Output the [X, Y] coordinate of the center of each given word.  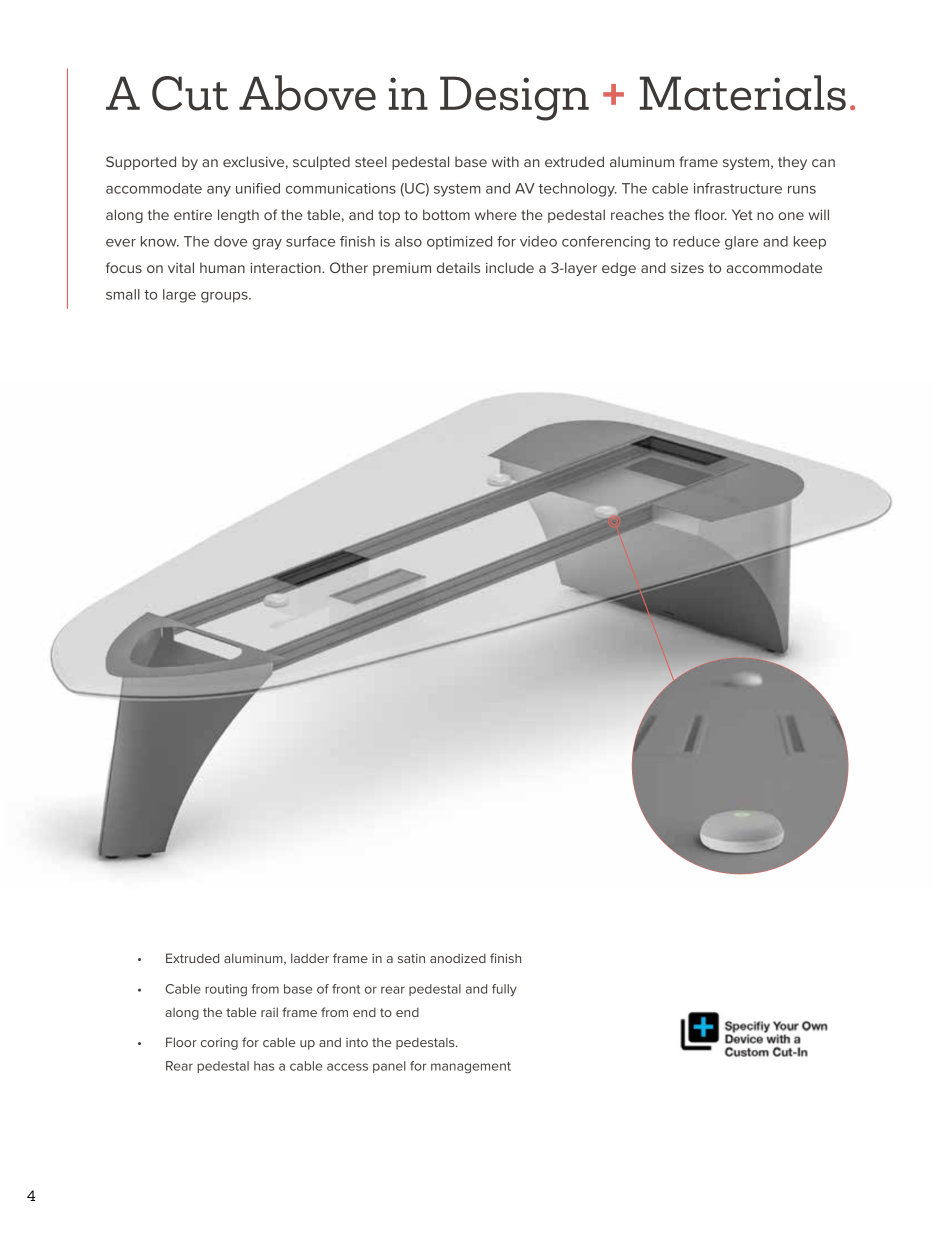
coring [219, 1044]
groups [225, 297]
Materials [743, 93]
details [458, 267]
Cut [190, 93]
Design [514, 98]
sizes [687, 267]
